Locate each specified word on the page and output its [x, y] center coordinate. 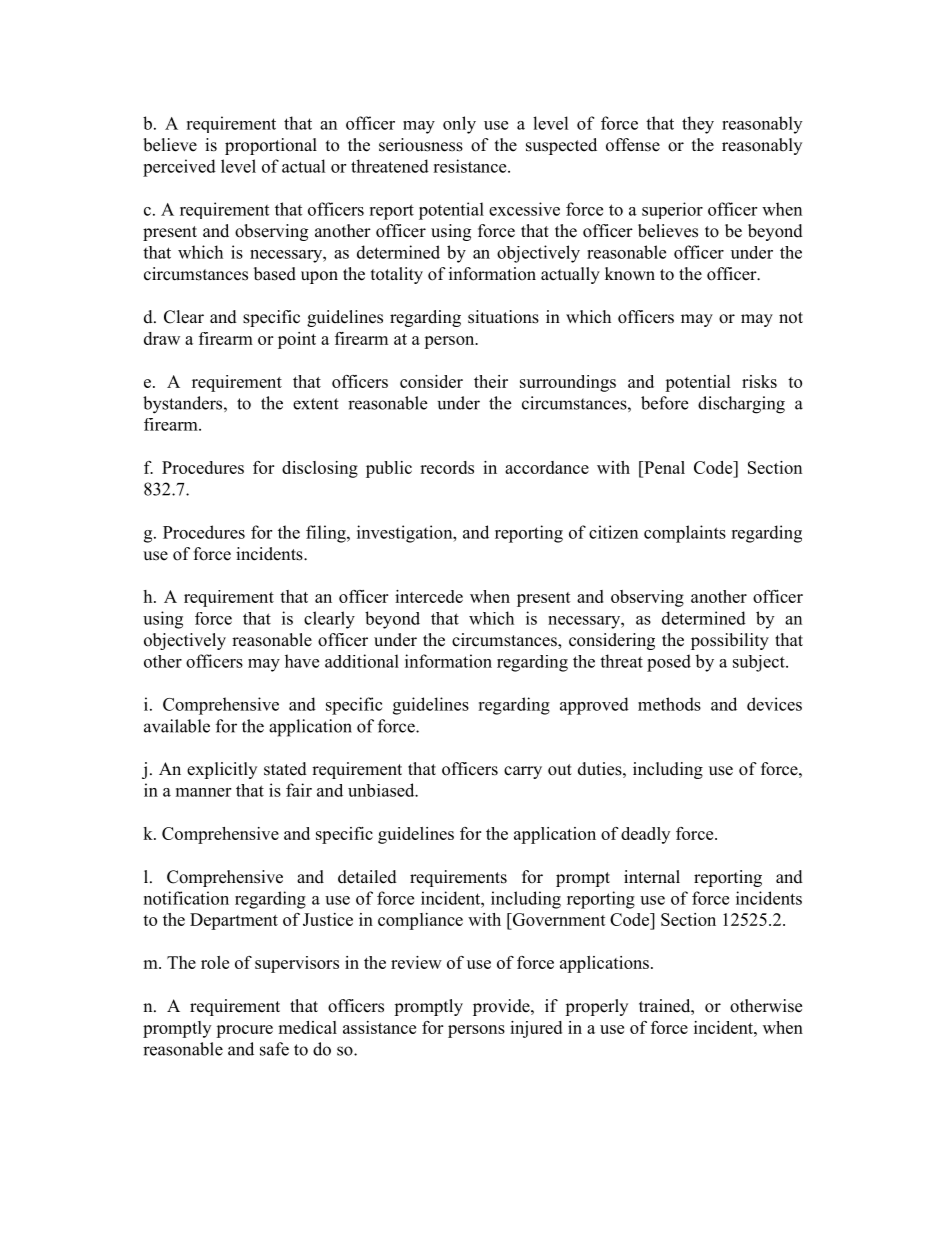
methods [669, 704]
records [447, 467]
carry [523, 772]
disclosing [320, 469]
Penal [663, 467]
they [698, 125]
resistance [471, 166]
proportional [271, 146]
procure [244, 1031]
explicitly [222, 770]
